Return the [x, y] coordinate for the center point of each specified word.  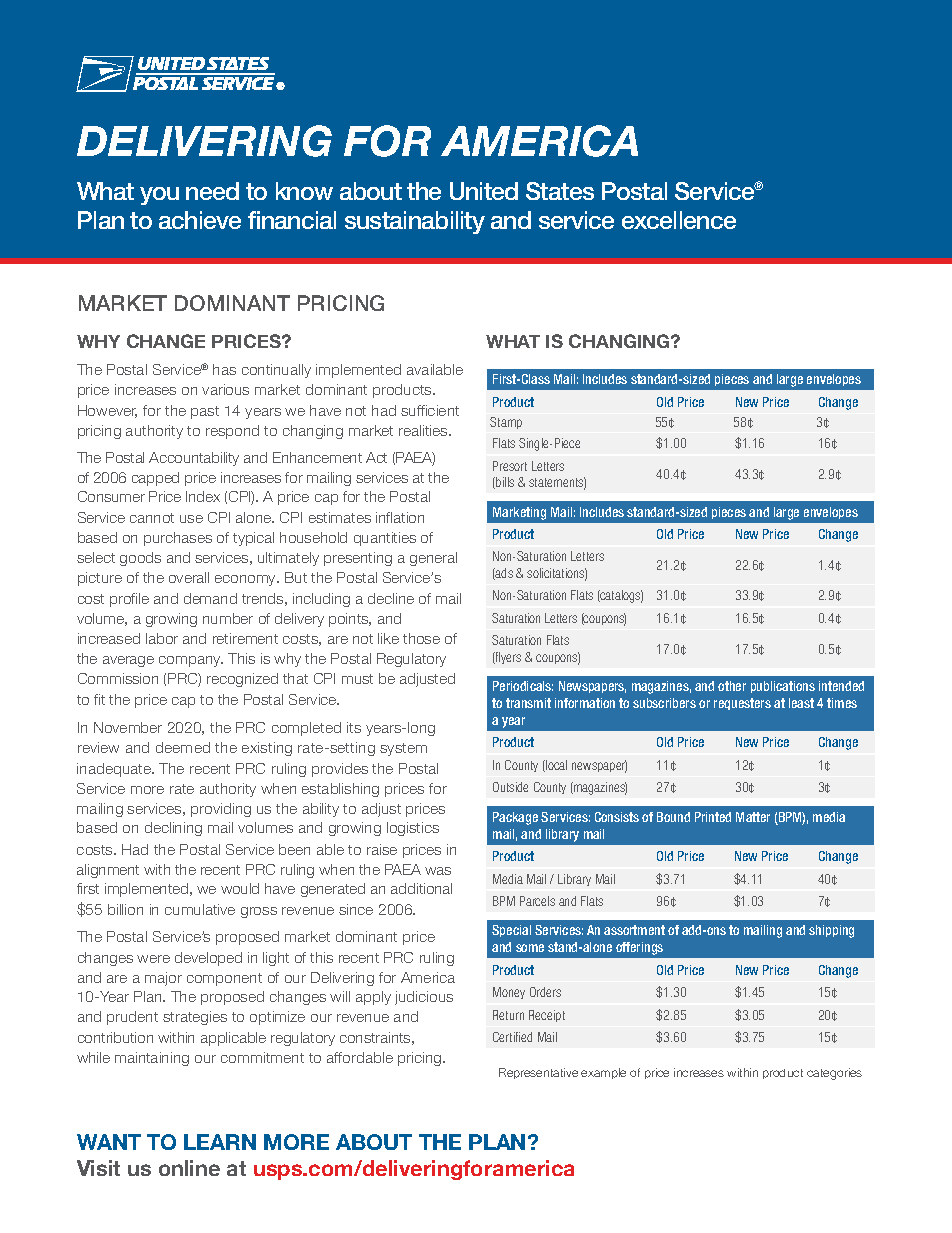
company [191, 661]
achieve [200, 220]
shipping [831, 931]
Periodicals [523, 686]
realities [424, 430]
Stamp [506, 423]
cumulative [200, 909]
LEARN [220, 1142]
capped [155, 479]
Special [511, 931]
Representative [538, 1073]
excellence [679, 220]
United [484, 191]
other [732, 686]
